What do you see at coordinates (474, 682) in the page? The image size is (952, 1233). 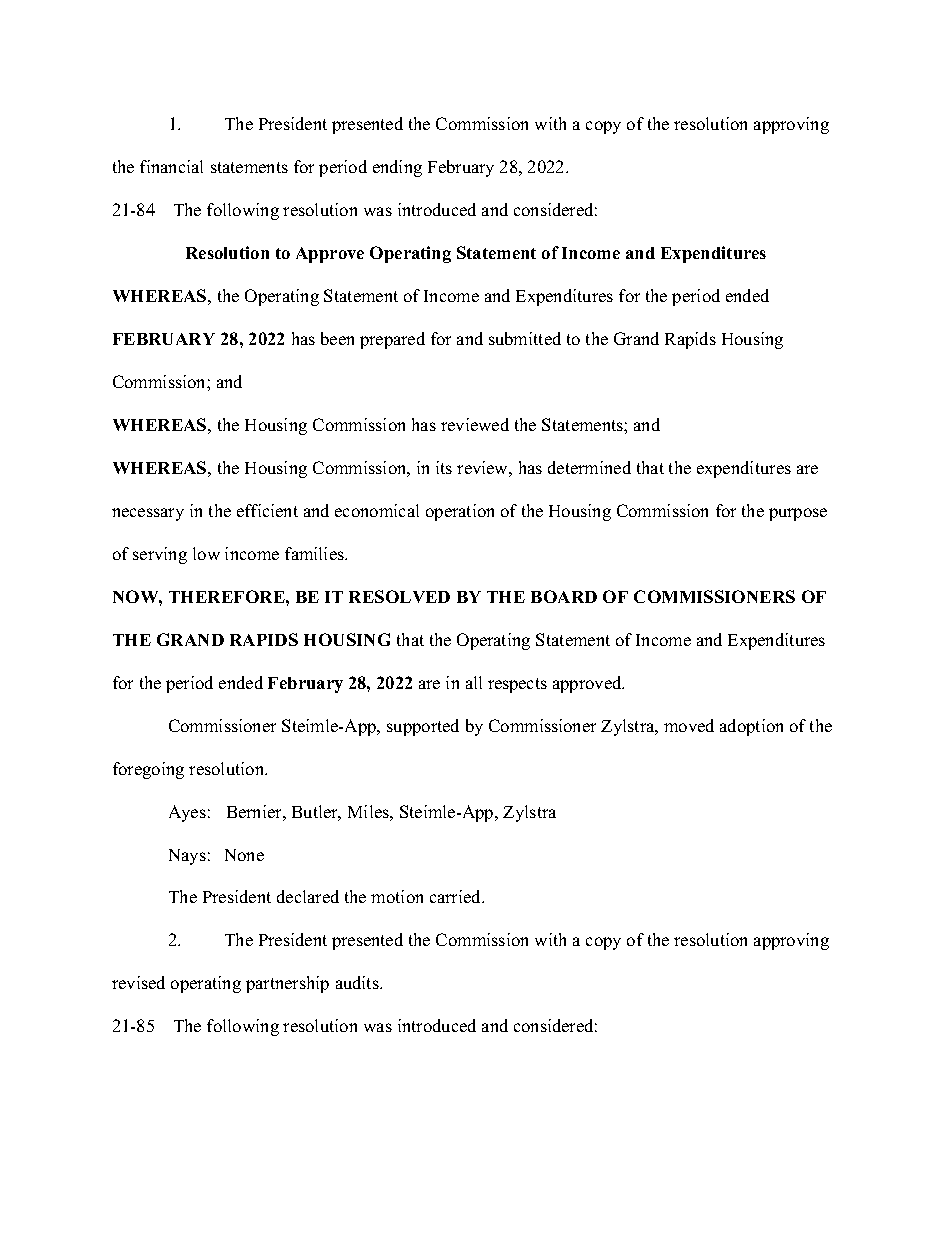 I see `all` at bounding box center [474, 682].
